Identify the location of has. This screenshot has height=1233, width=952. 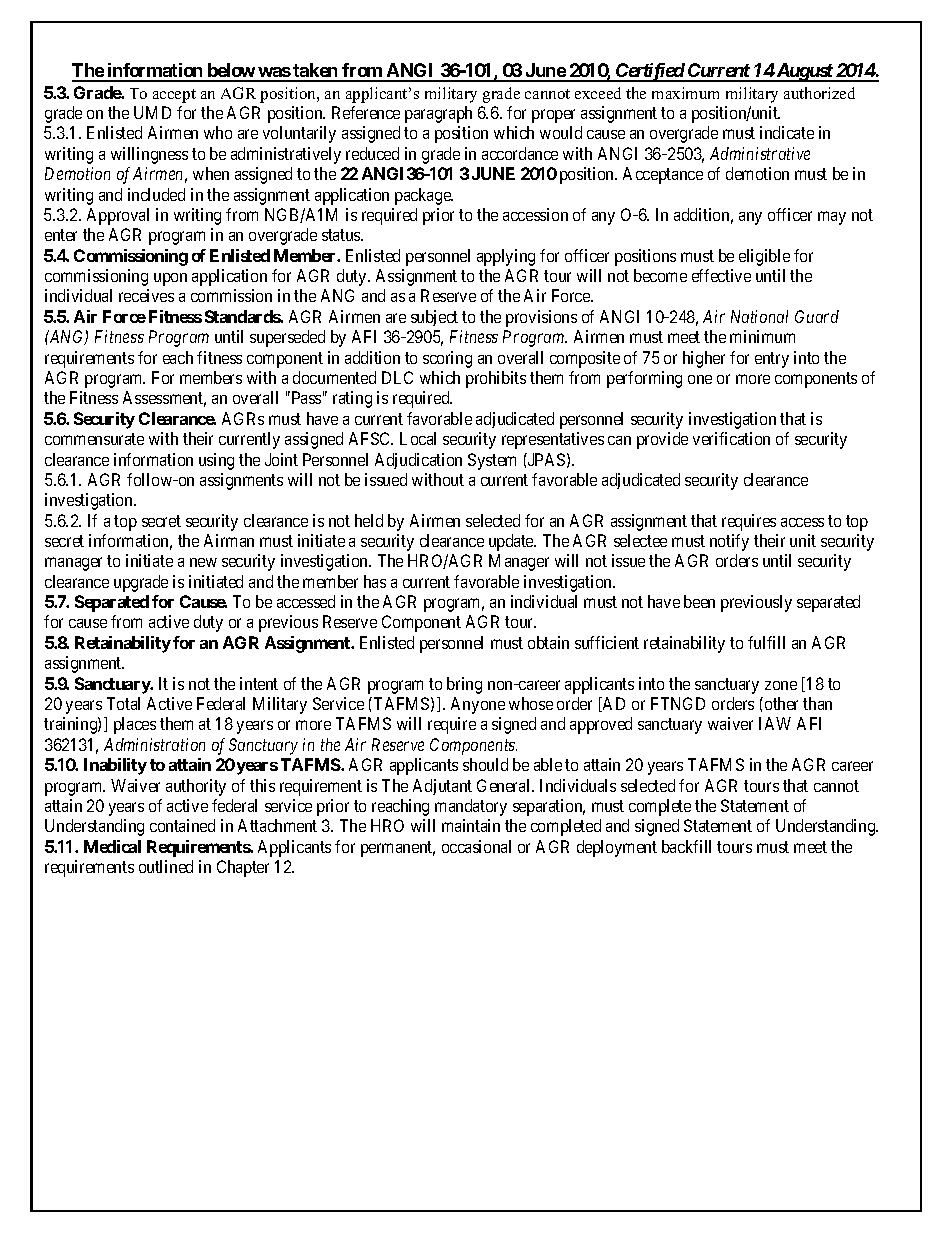
(375, 581).
